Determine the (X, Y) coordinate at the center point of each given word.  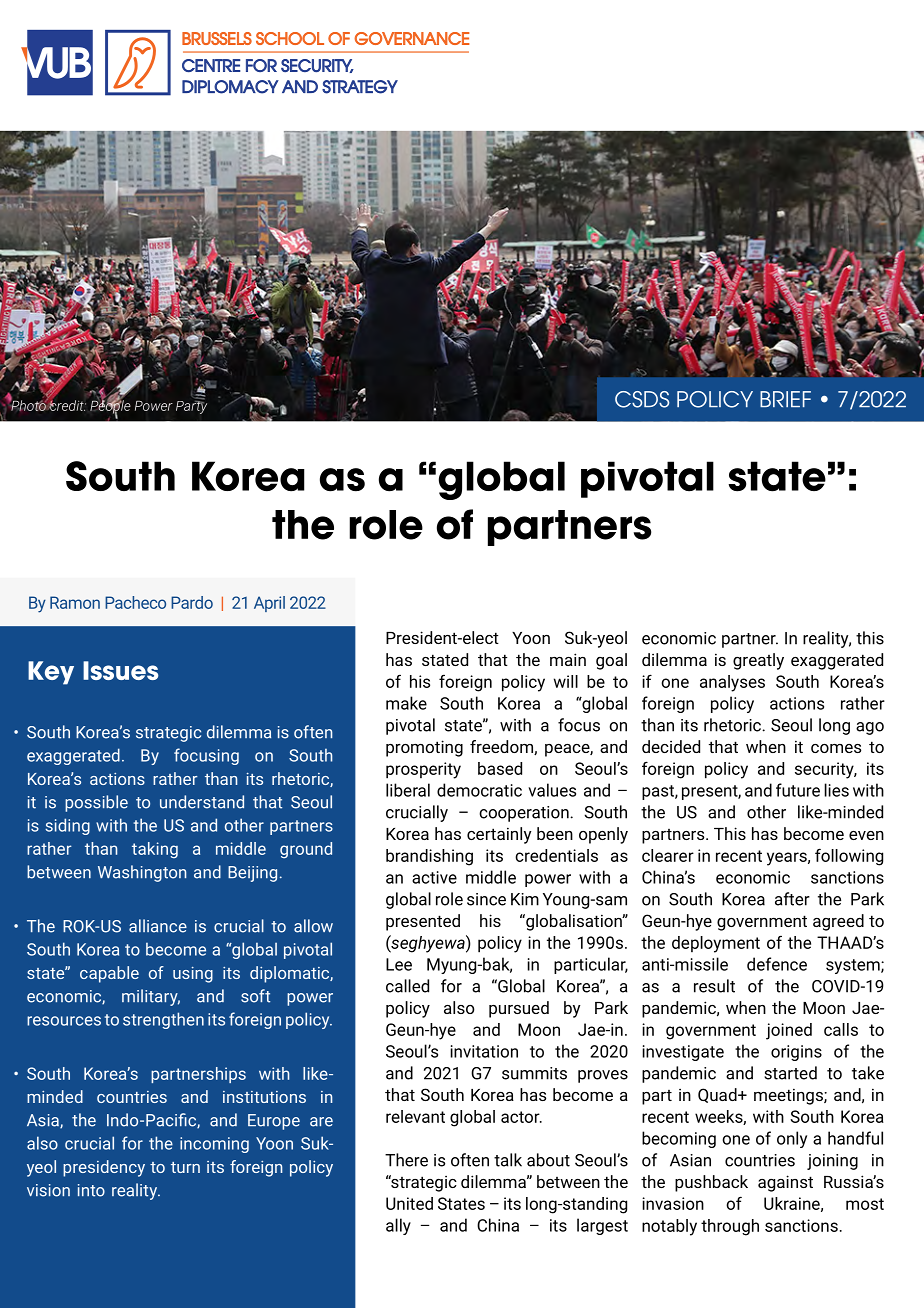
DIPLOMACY (230, 87)
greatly (758, 661)
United (409, 1203)
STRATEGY (360, 87)
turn (185, 1167)
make (406, 703)
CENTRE (211, 65)
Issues (120, 670)
